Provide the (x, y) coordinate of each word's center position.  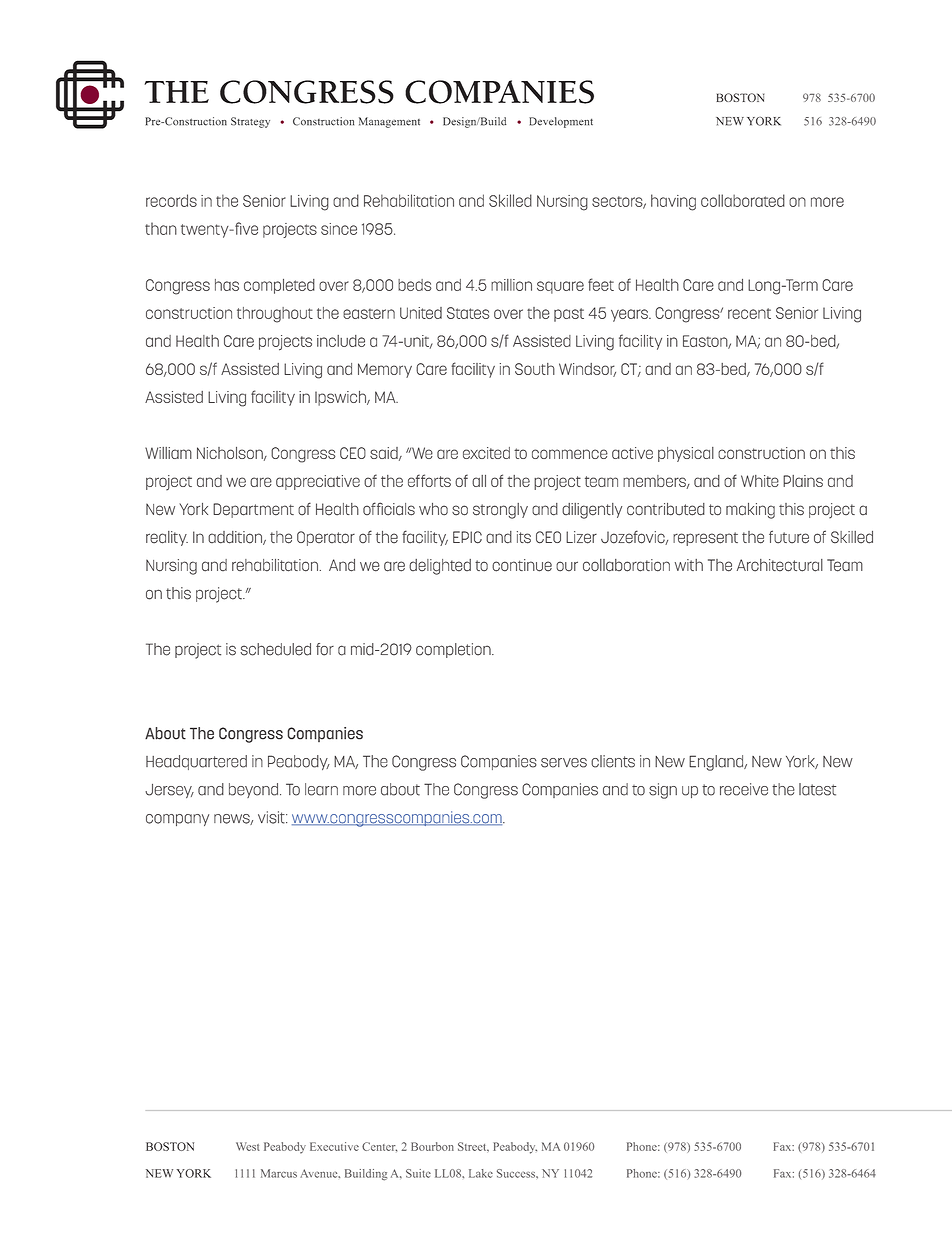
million (511, 285)
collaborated (743, 200)
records (171, 200)
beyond (255, 790)
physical (686, 454)
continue (522, 565)
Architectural (780, 565)
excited (486, 453)
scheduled (275, 649)
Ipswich (341, 398)
